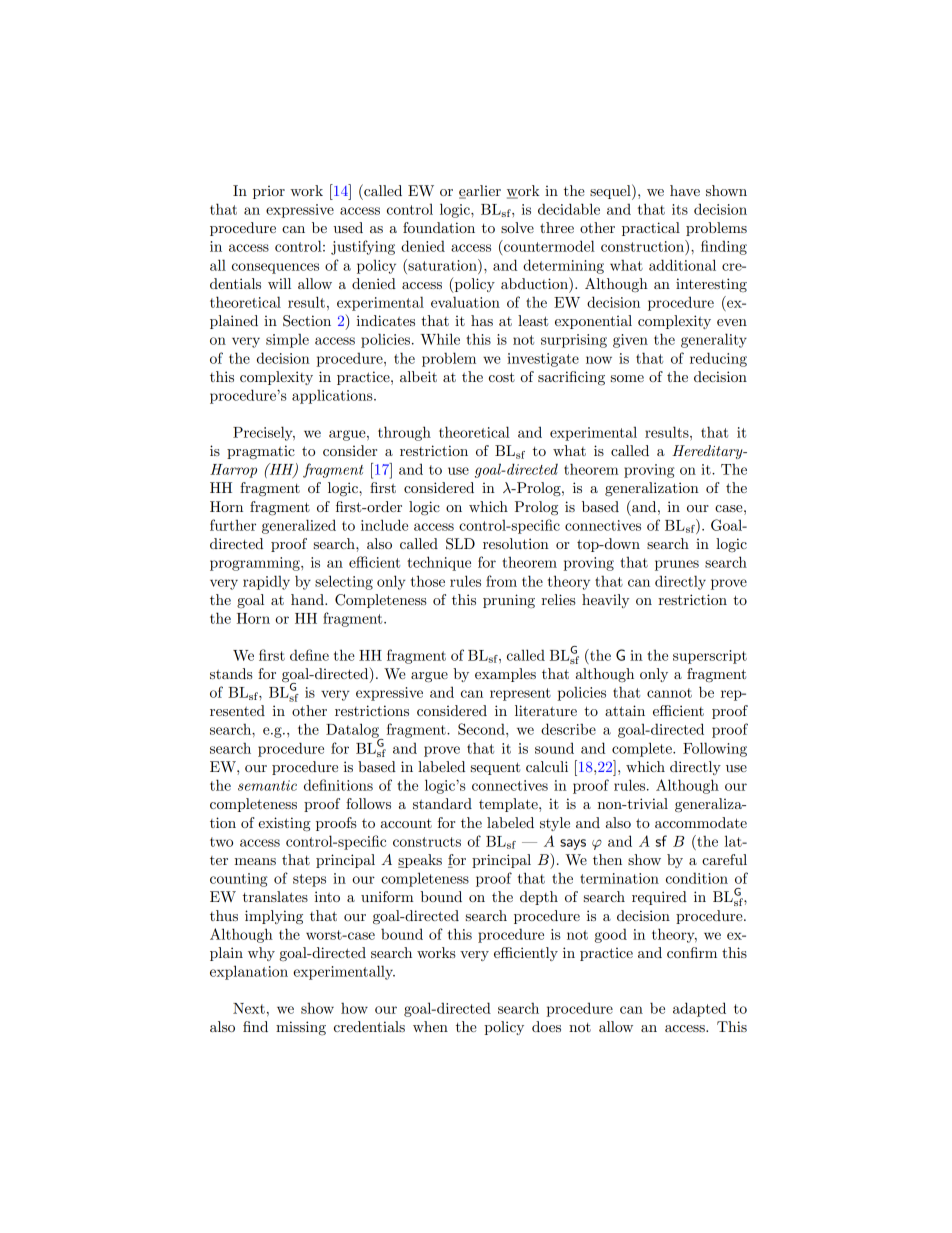  Describe the element at coordinates (249, 1008) in the image. I see `Next` at that location.
